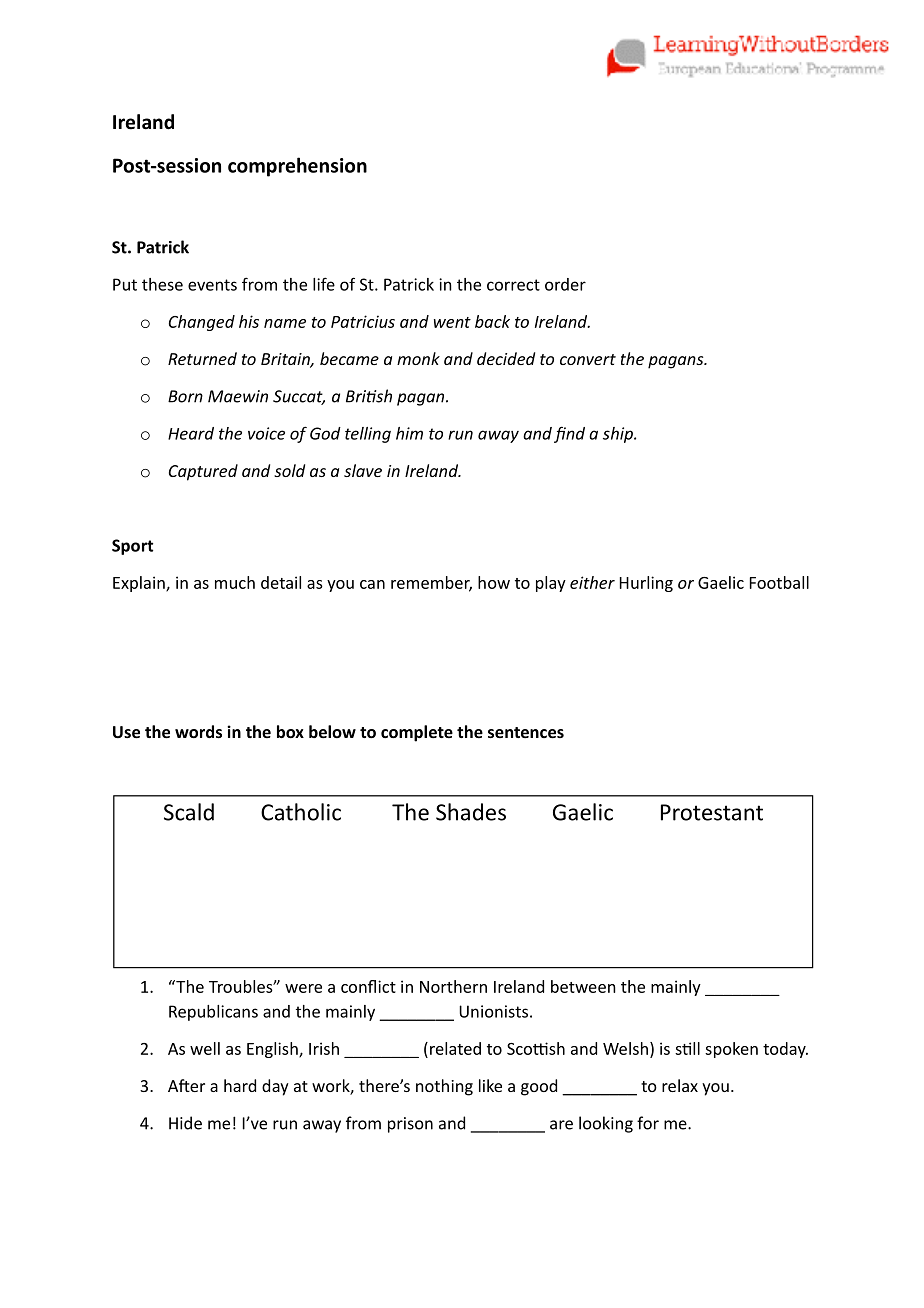 The image size is (924, 1308). What do you see at coordinates (619, 435) in the image?
I see `ship` at bounding box center [619, 435].
